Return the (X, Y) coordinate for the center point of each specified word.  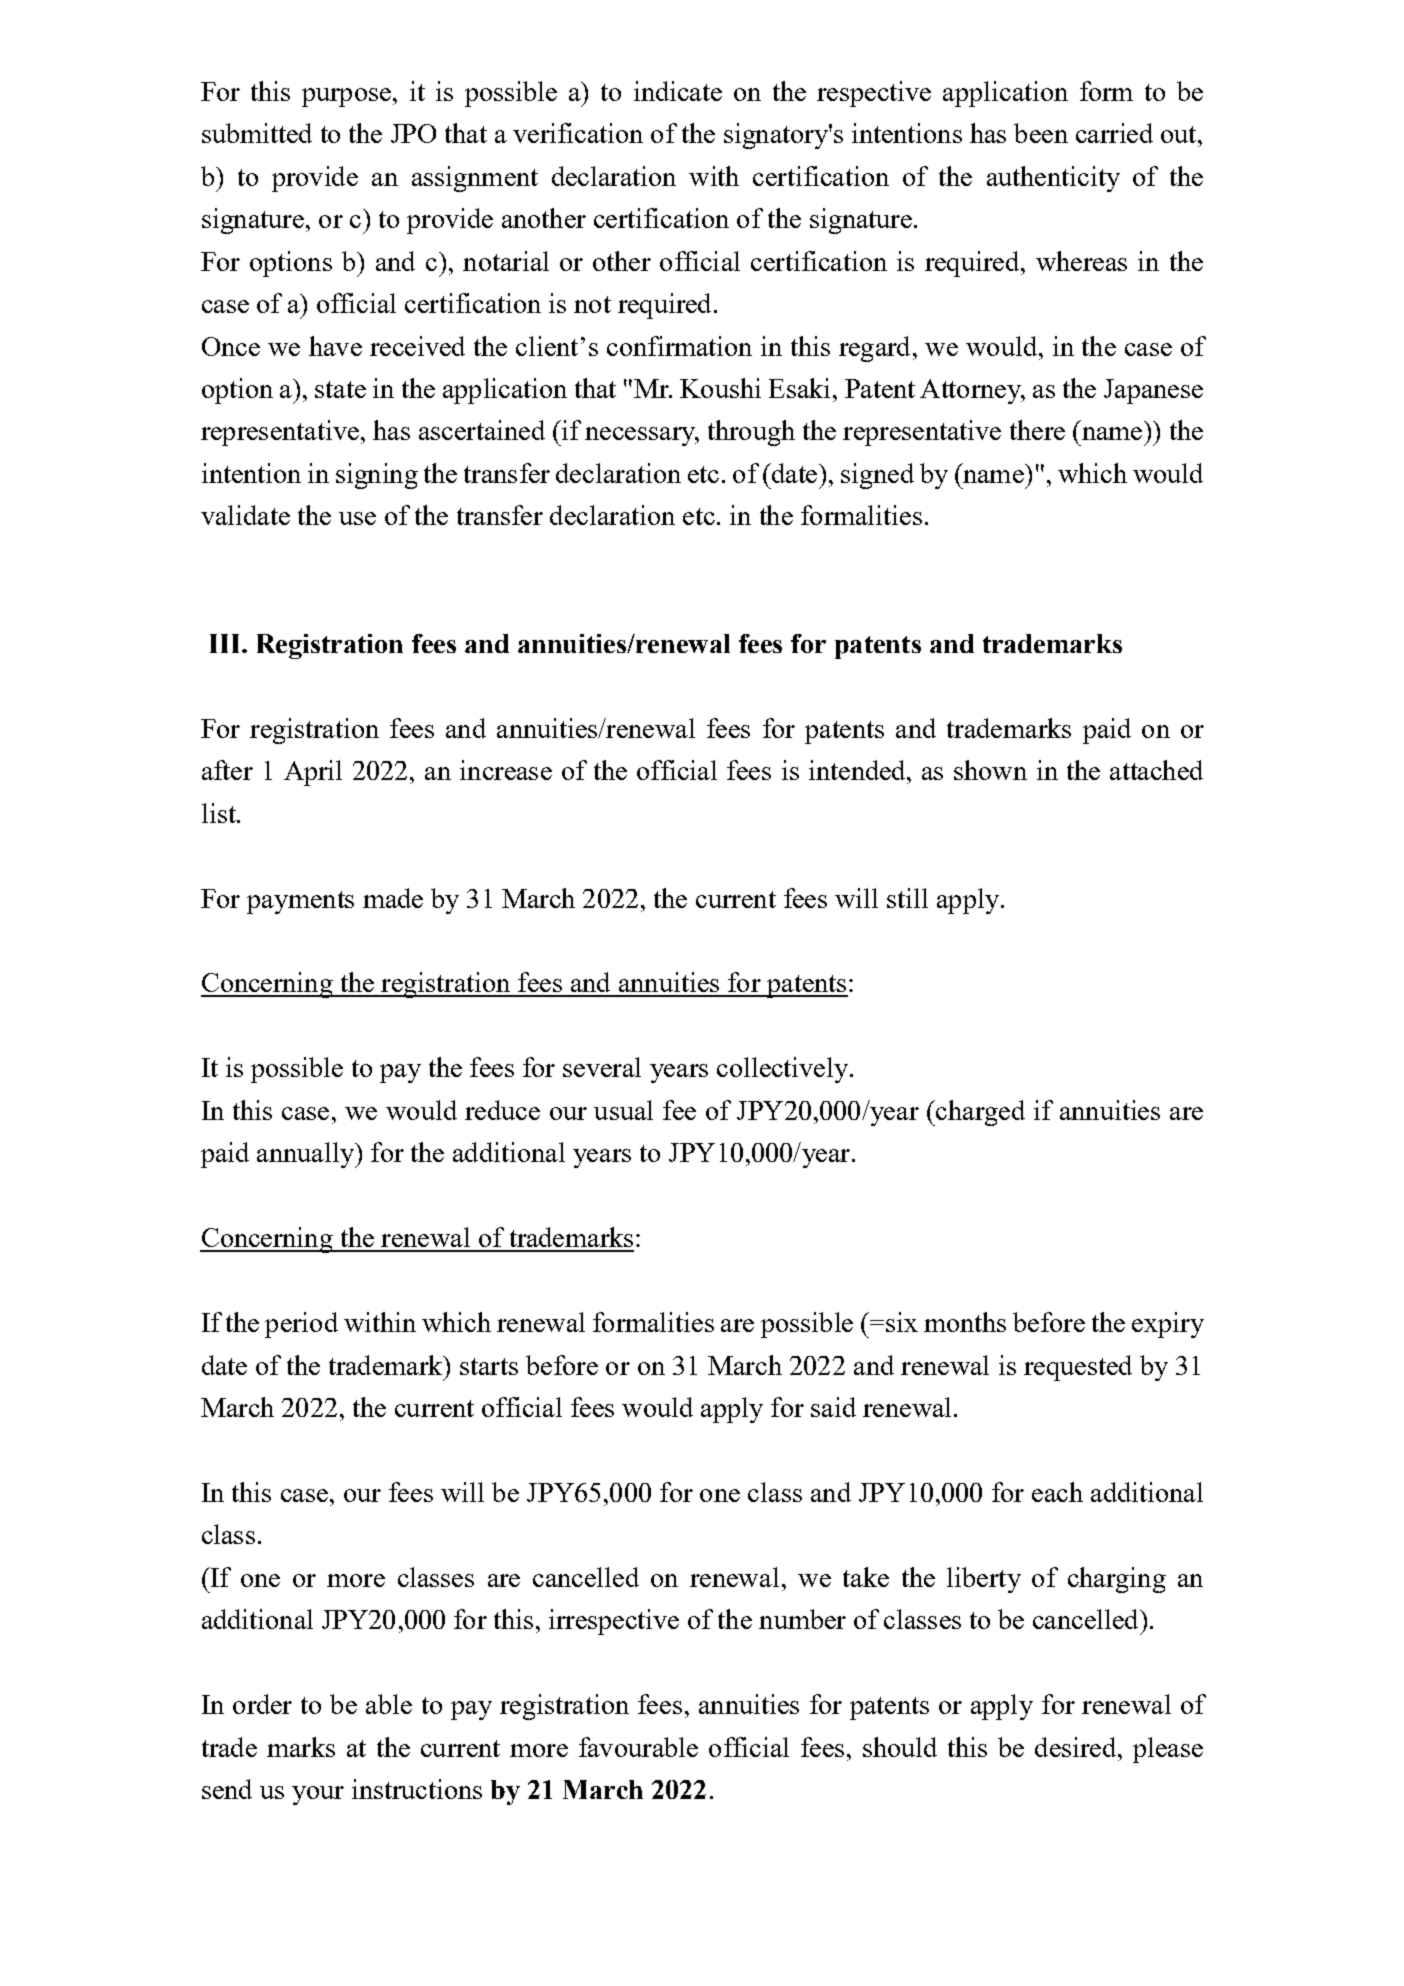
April (313, 773)
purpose (346, 97)
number (802, 1619)
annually (307, 1155)
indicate (678, 91)
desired (1077, 1747)
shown (990, 770)
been (1041, 133)
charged (979, 1113)
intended (858, 770)
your (318, 1795)
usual (623, 1110)
